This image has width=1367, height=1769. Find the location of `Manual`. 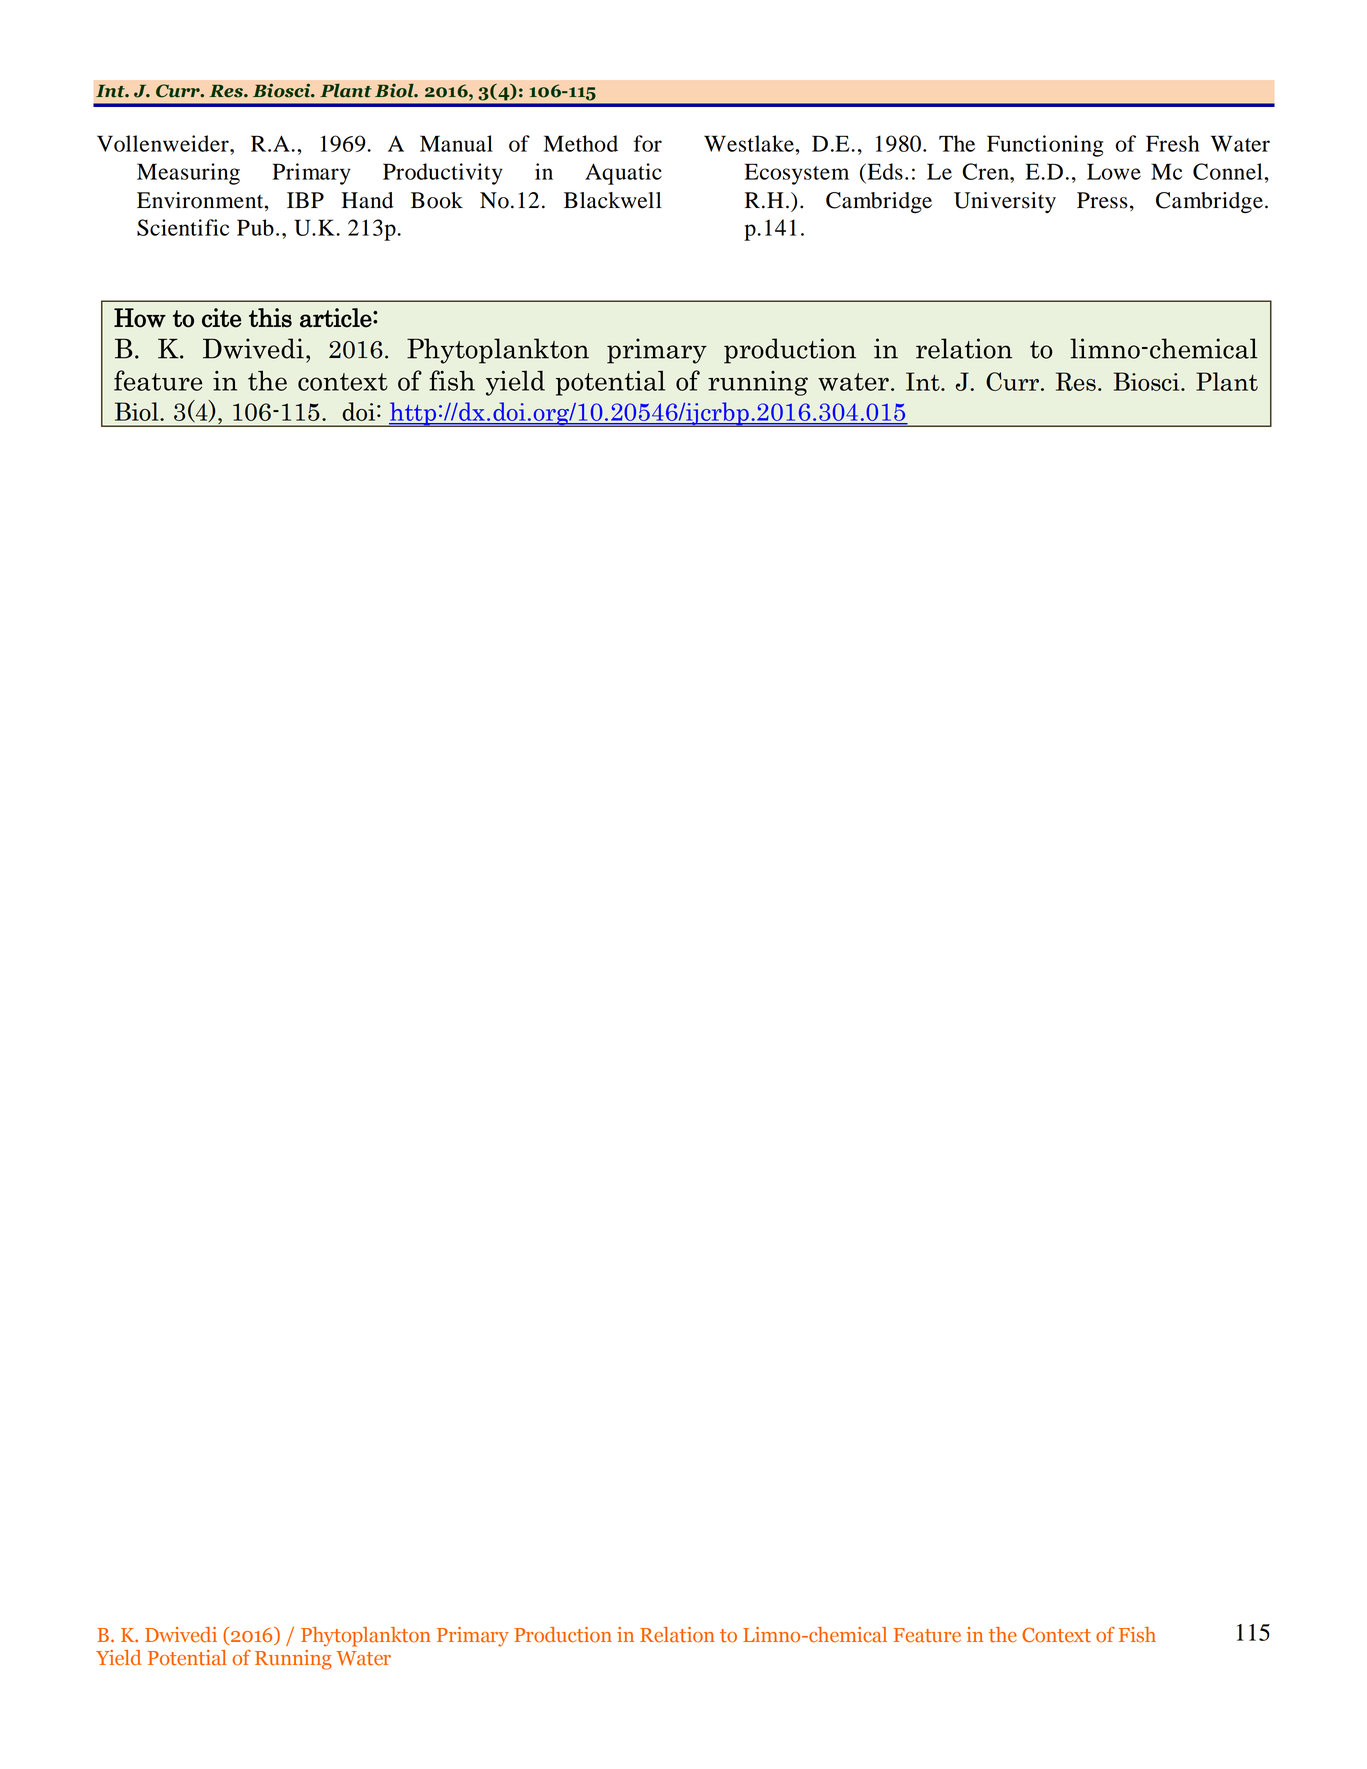

Manual is located at coordinates (456, 143).
